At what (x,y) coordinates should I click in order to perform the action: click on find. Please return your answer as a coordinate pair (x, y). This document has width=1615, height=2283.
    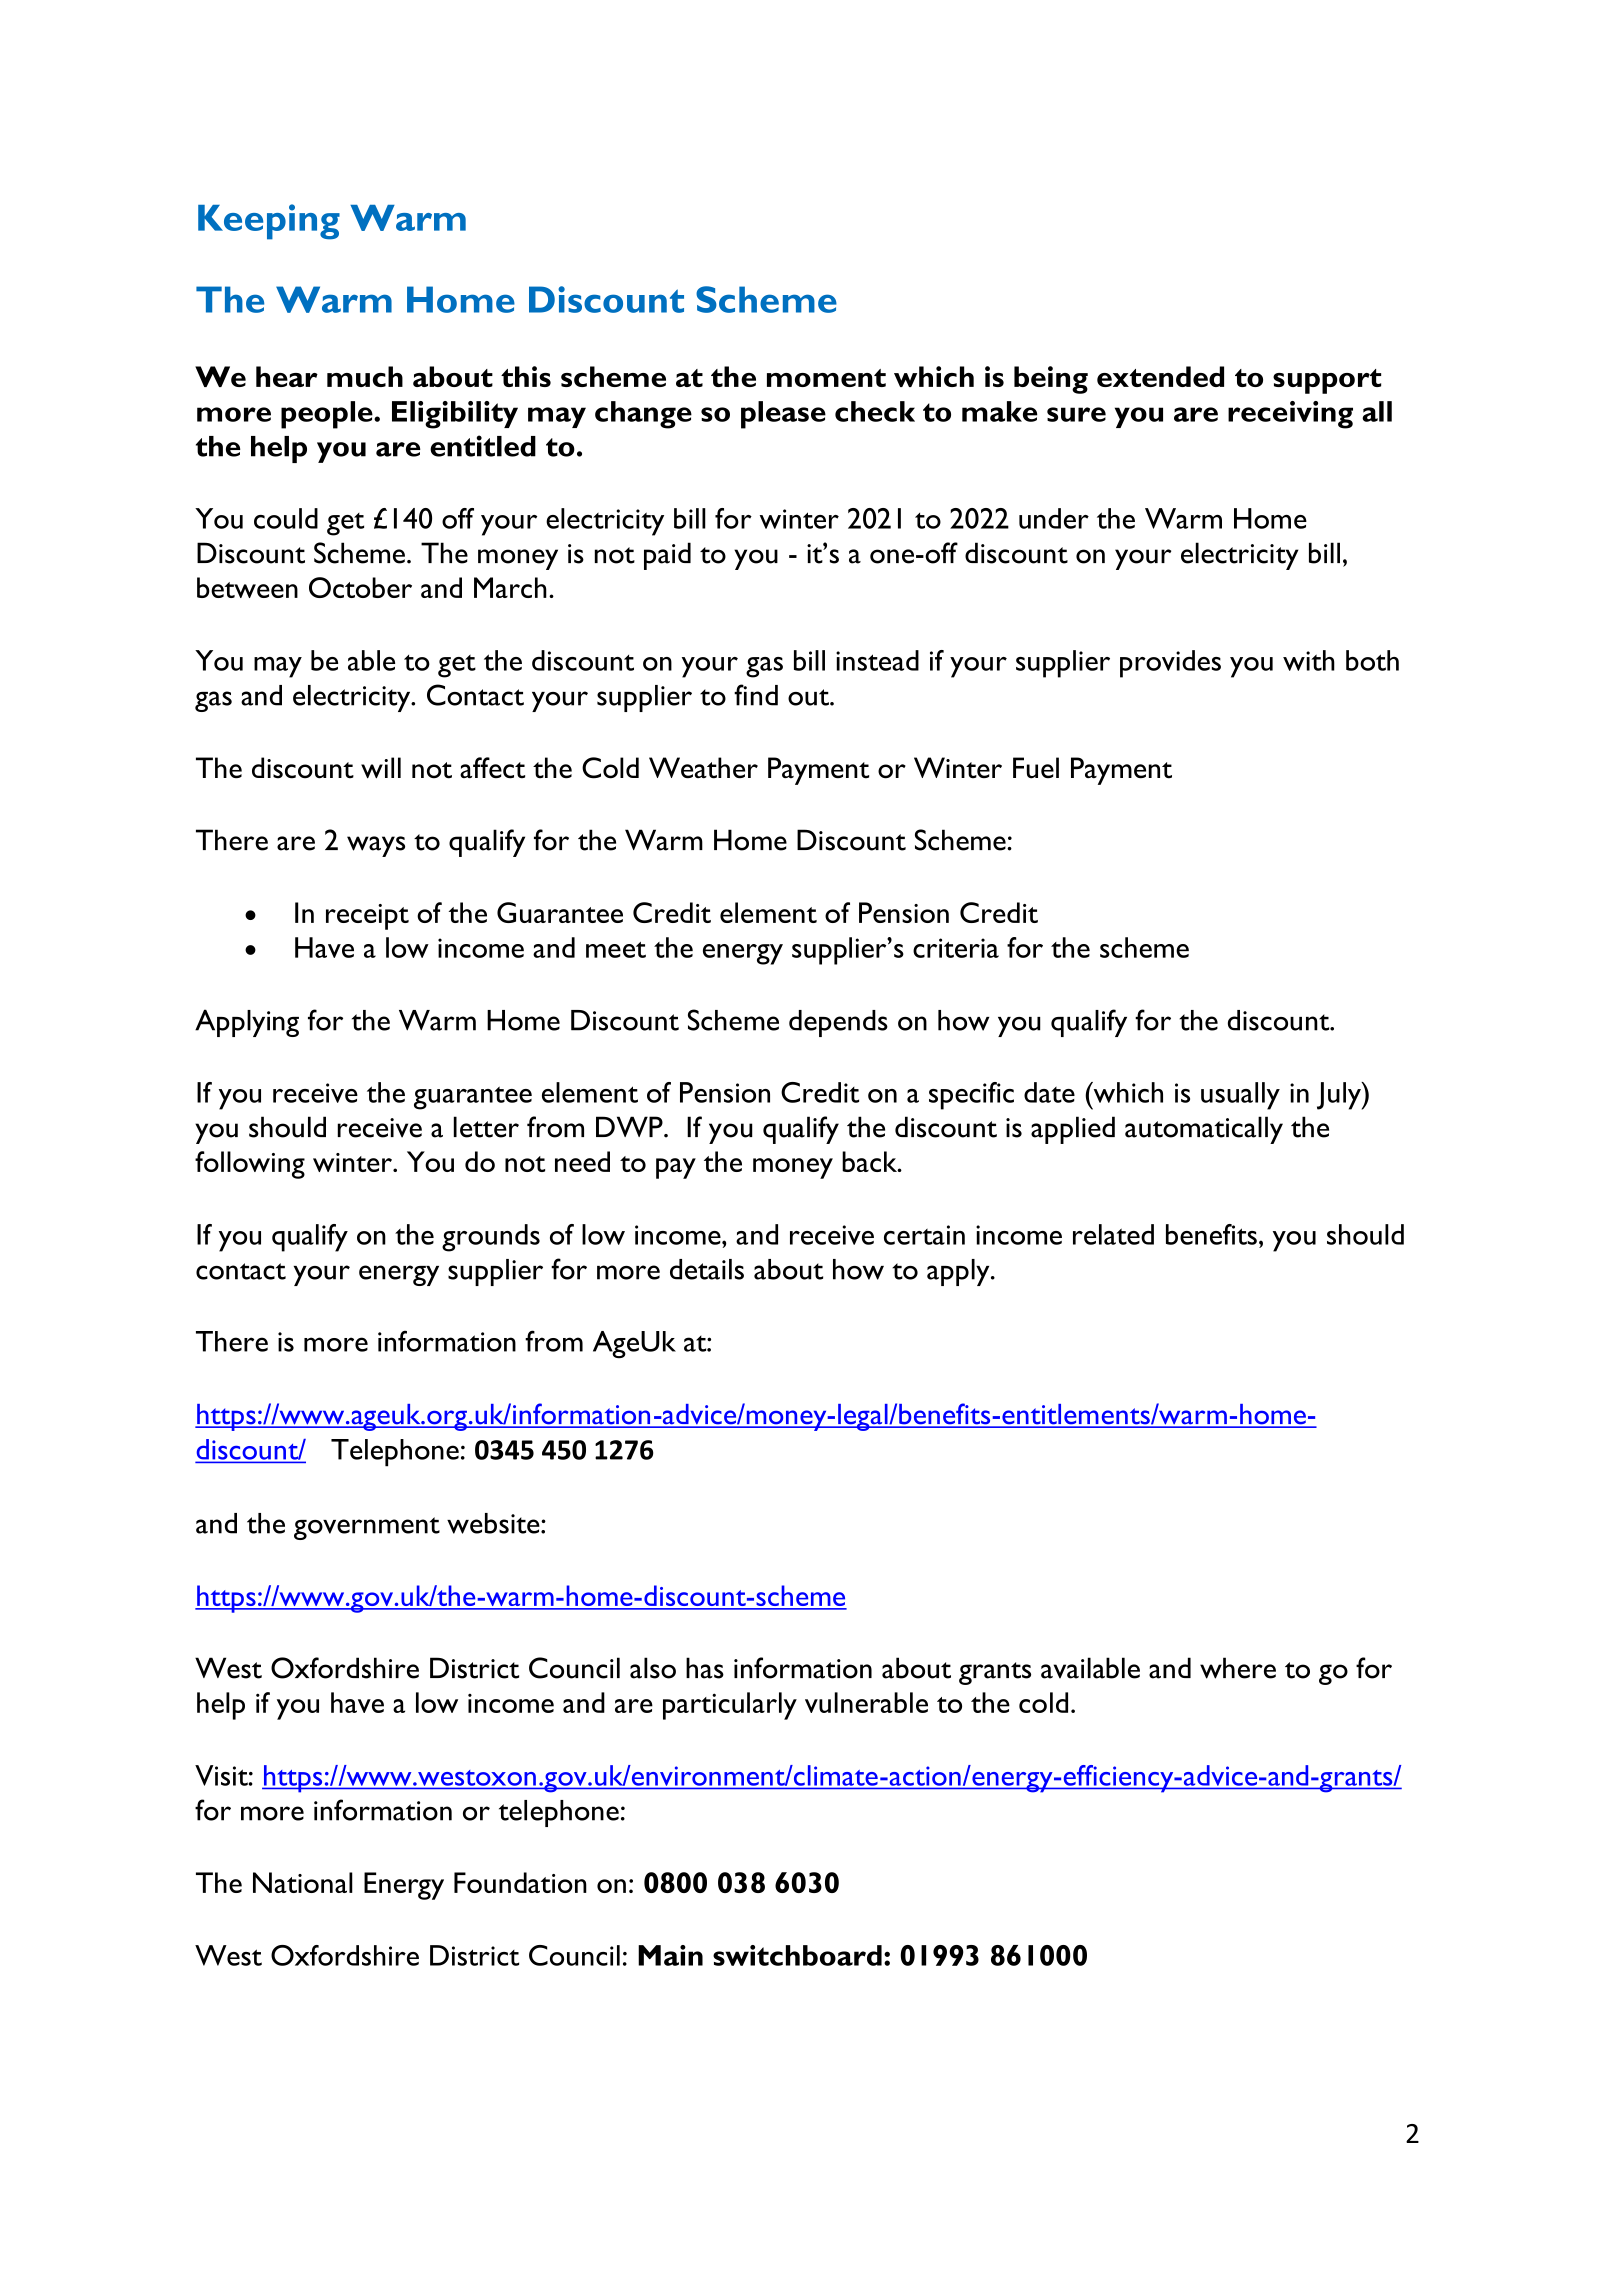
    Looking at the image, I should click on (756, 695).
